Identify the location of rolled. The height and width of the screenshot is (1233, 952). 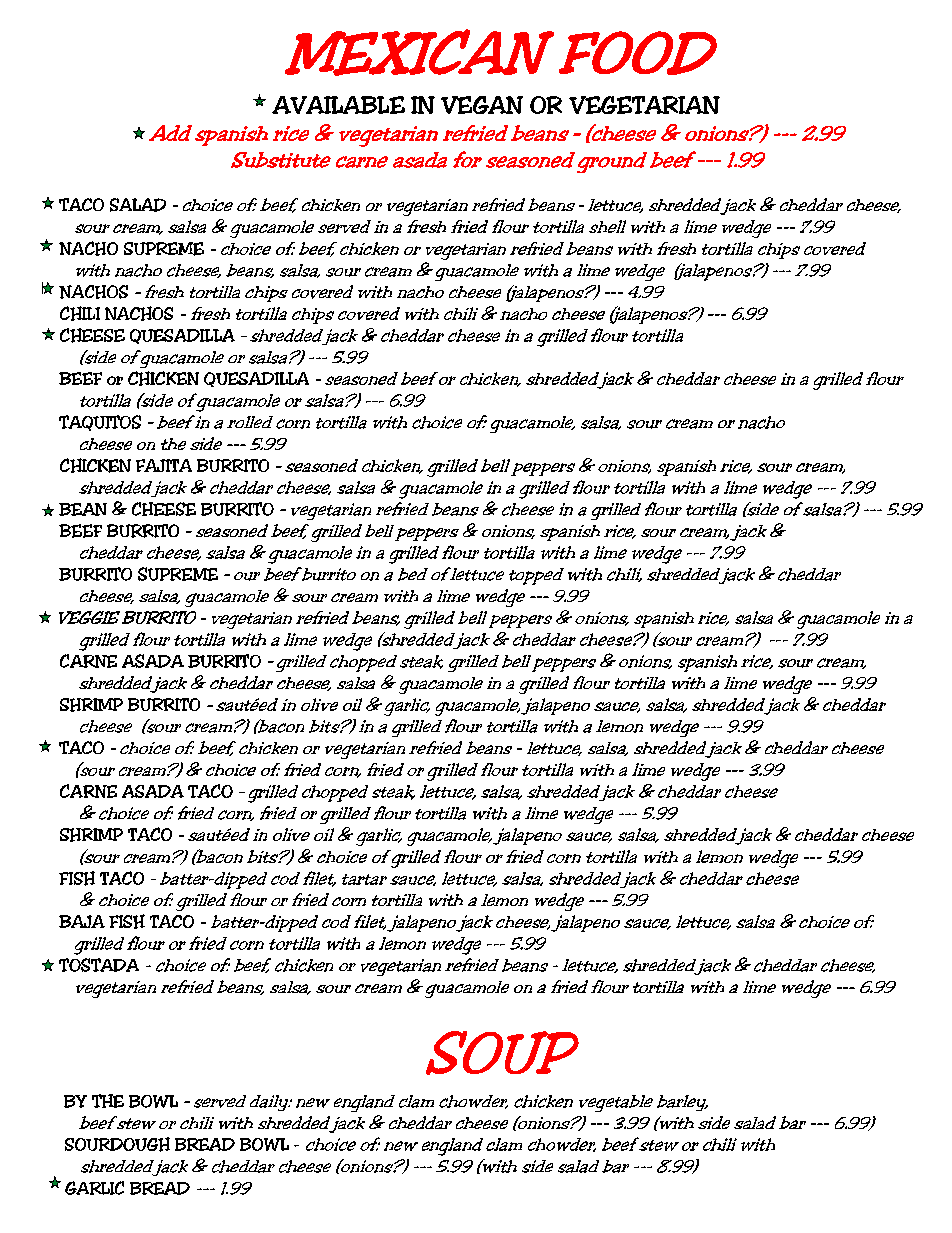
(250, 422).
